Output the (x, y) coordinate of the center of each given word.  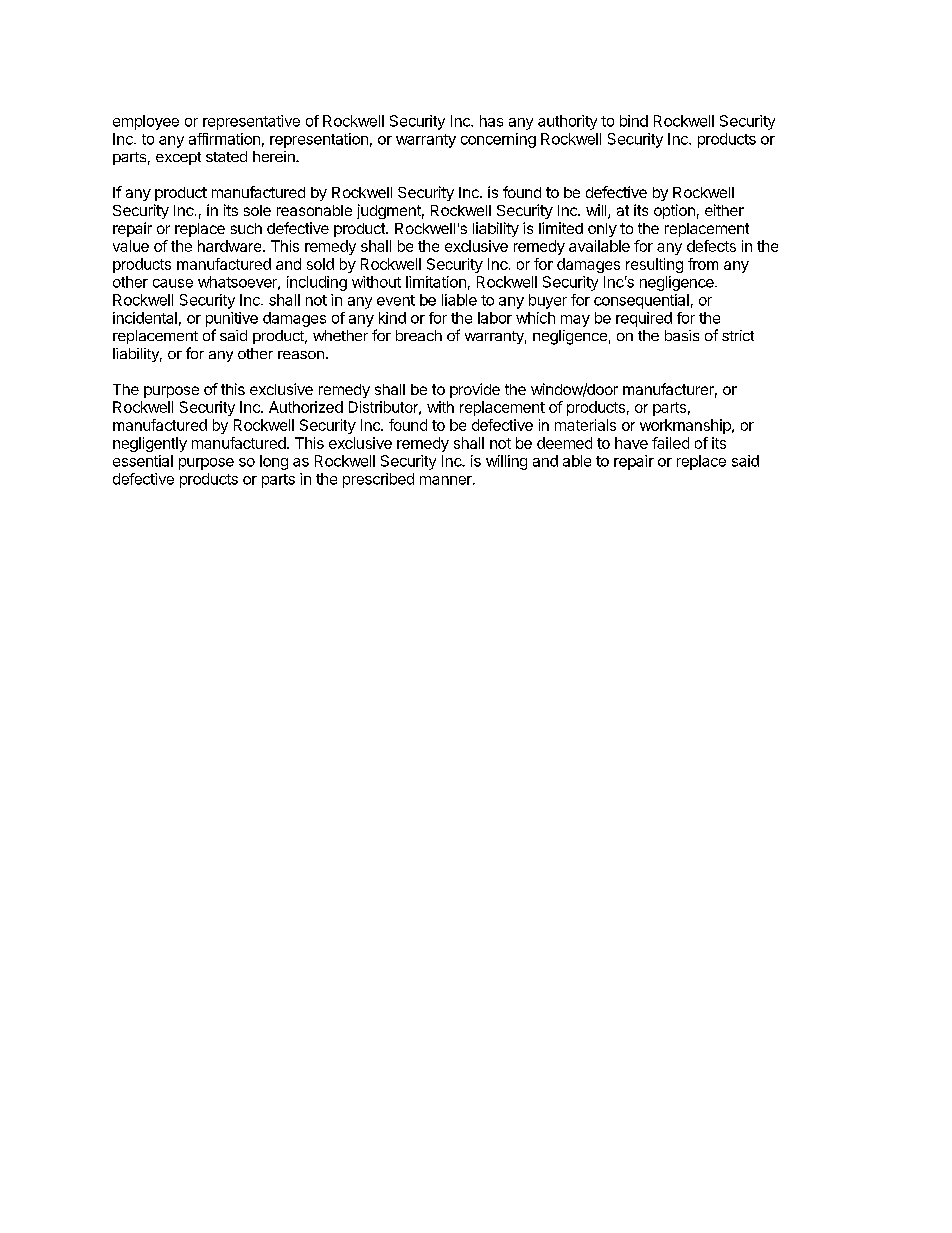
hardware (229, 246)
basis (682, 335)
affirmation (224, 139)
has (491, 121)
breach (419, 335)
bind (634, 121)
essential (143, 461)
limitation (436, 282)
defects (711, 246)
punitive (232, 319)
